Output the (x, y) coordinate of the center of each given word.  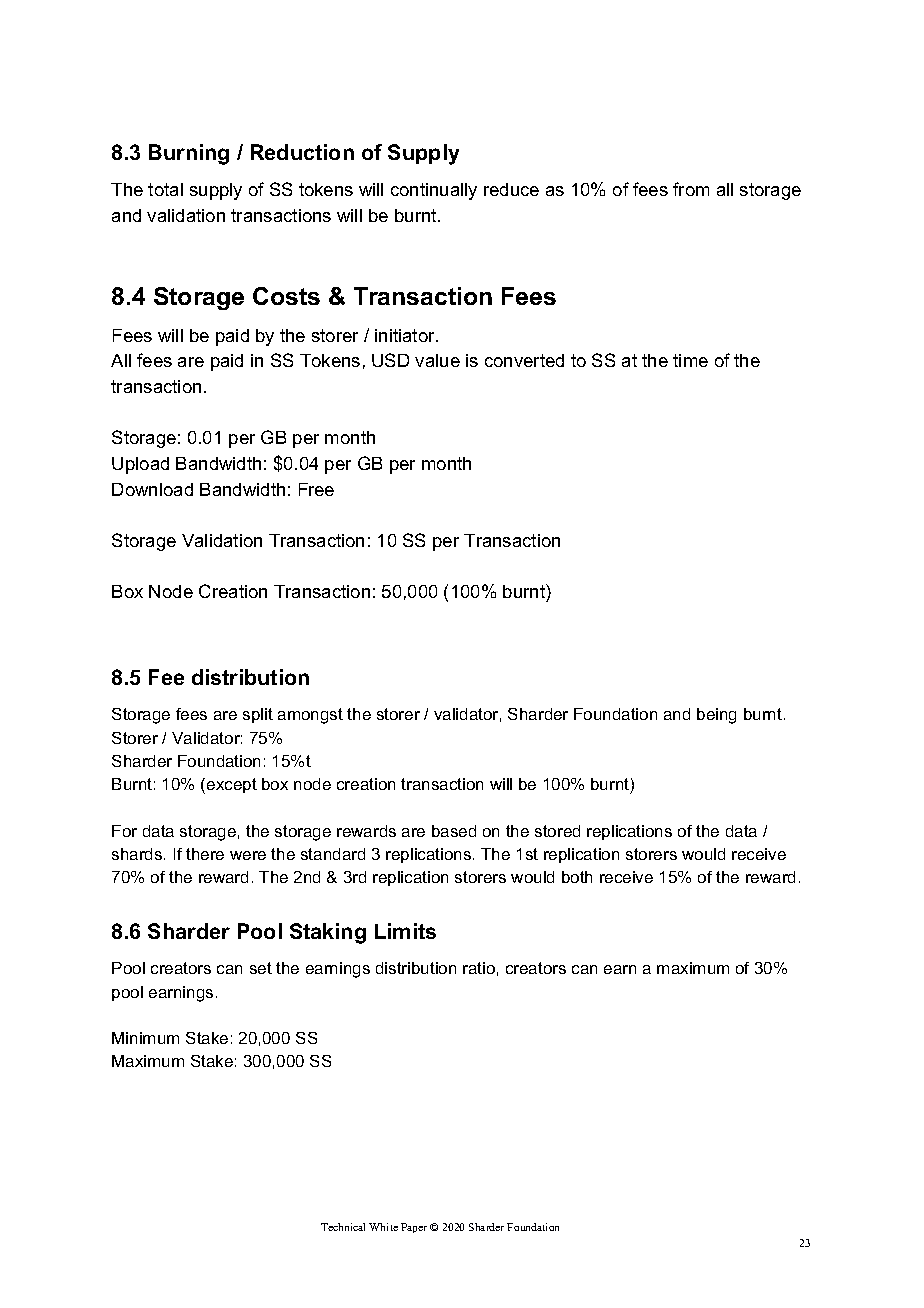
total (165, 189)
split (258, 715)
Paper (414, 1228)
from (691, 189)
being (716, 716)
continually (434, 191)
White (383, 1227)
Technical (343, 1227)
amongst (310, 716)
